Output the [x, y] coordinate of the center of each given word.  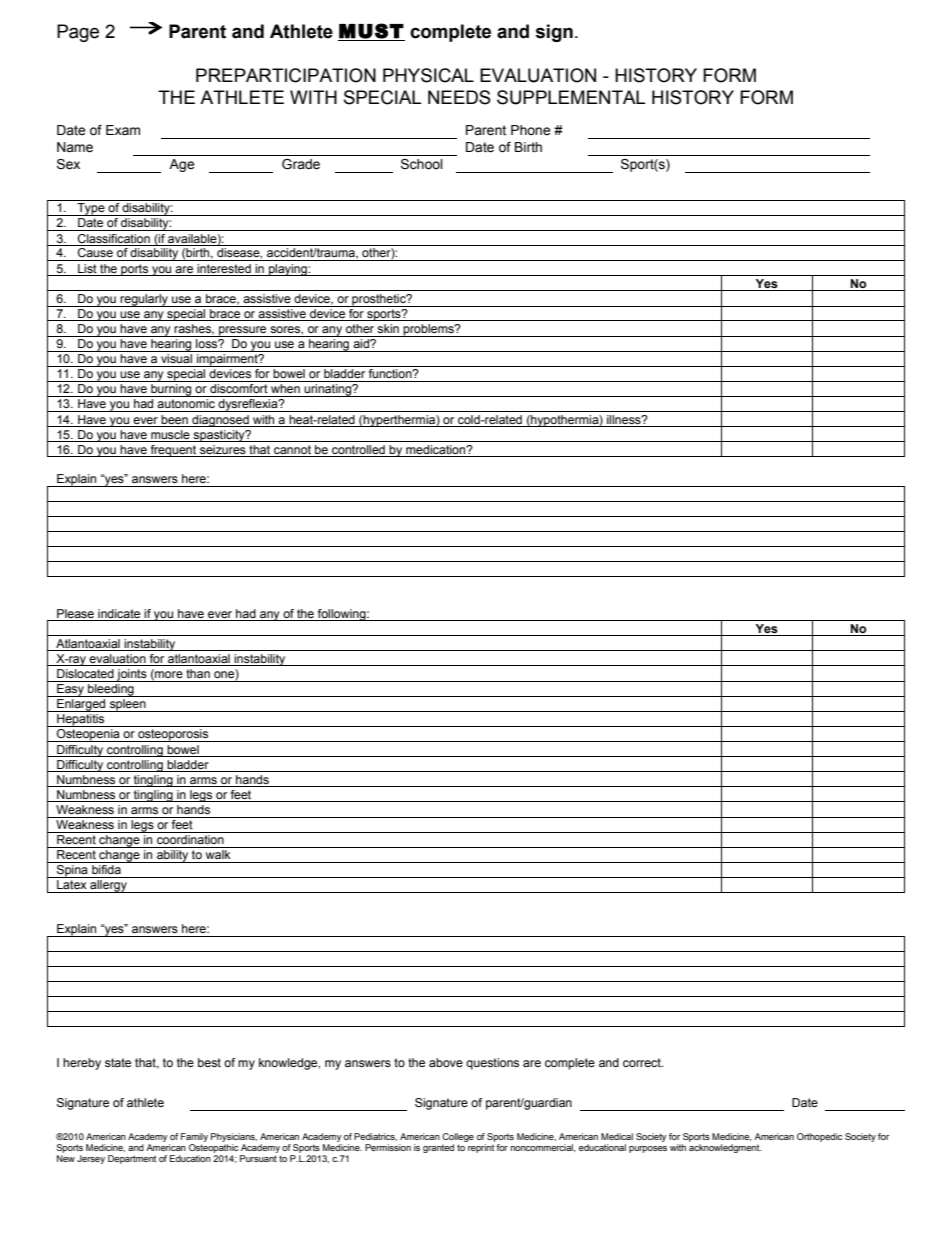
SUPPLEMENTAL [571, 97]
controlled [358, 451]
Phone [530, 130]
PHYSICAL [428, 75]
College [458, 1139]
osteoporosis [173, 735]
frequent [173, 451]
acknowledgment [725, 1148]
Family [194, 1139]
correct [643, 1062]
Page [78, 33]
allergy [108, 886]
